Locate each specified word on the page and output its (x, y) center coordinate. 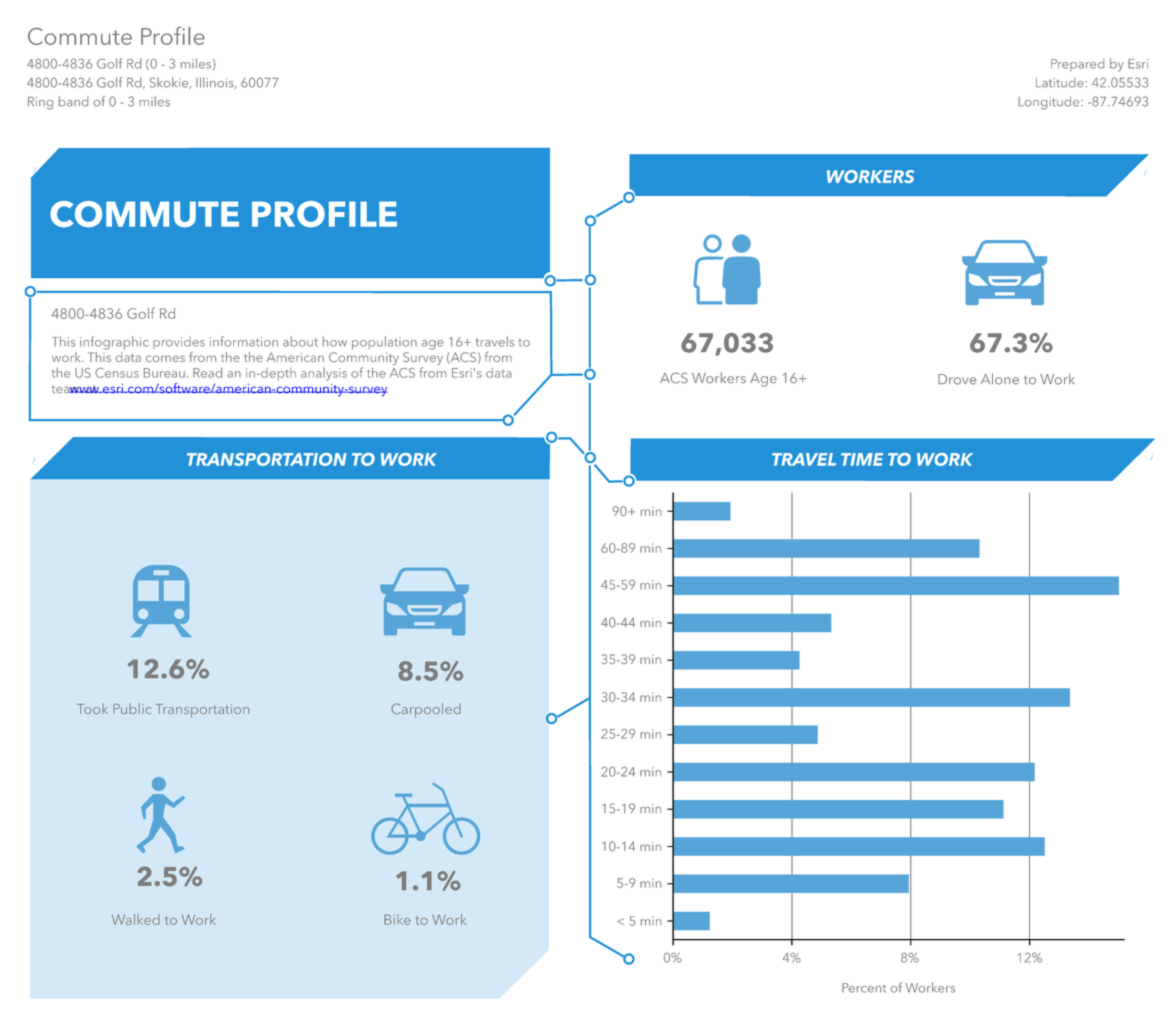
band (73, 101)
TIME (862, 459)
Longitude (1050, 103)
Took (92, 708)
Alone (1000, 379)
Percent (864, 988)
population (384, 343)
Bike (397, 919)
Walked (136, 919)
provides (179, 342)
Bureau (164, 373)
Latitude (1061, 82)
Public (132, 708)
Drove (957, 379)
